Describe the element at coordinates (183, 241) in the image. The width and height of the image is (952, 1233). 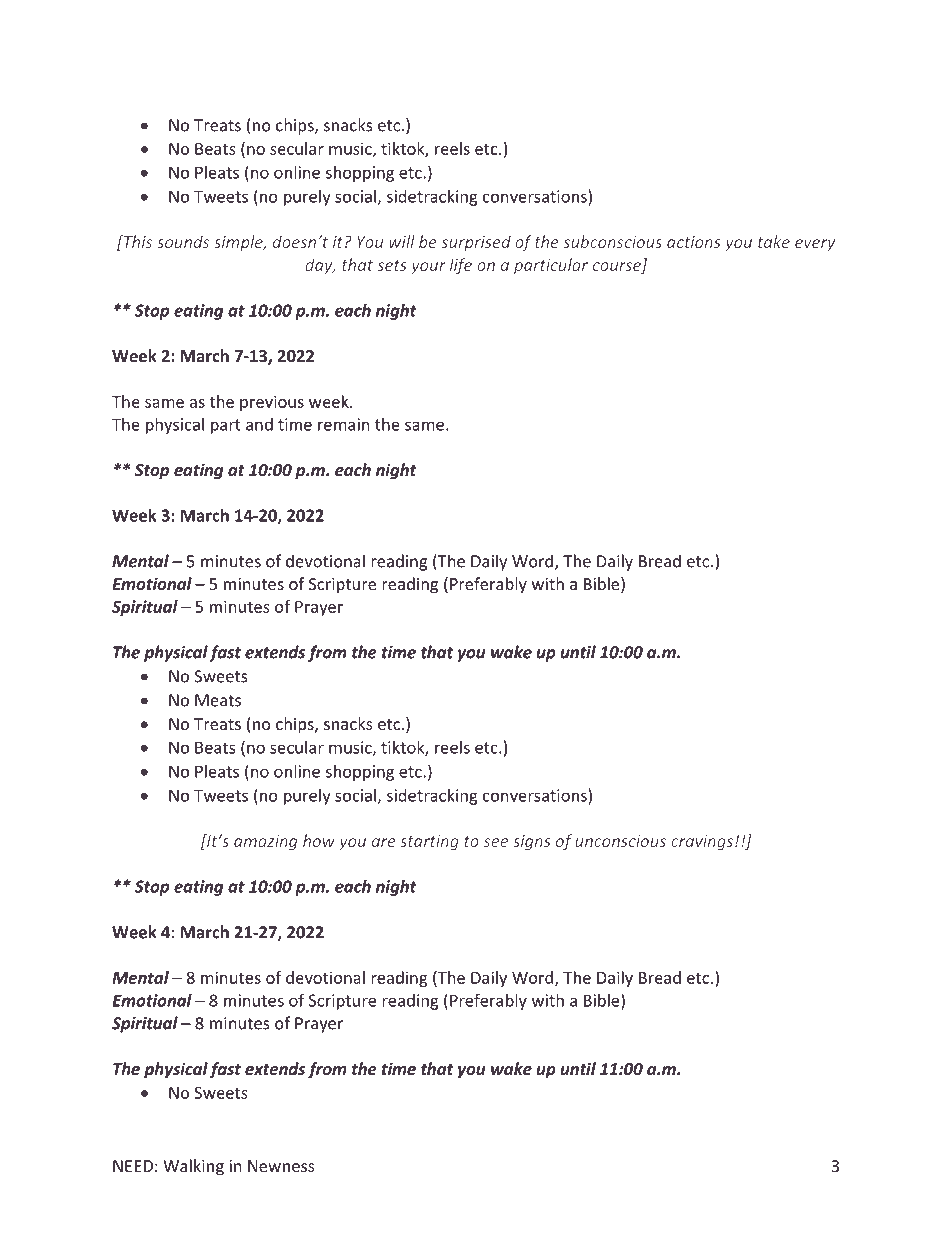
I see `sounds` at that location.
